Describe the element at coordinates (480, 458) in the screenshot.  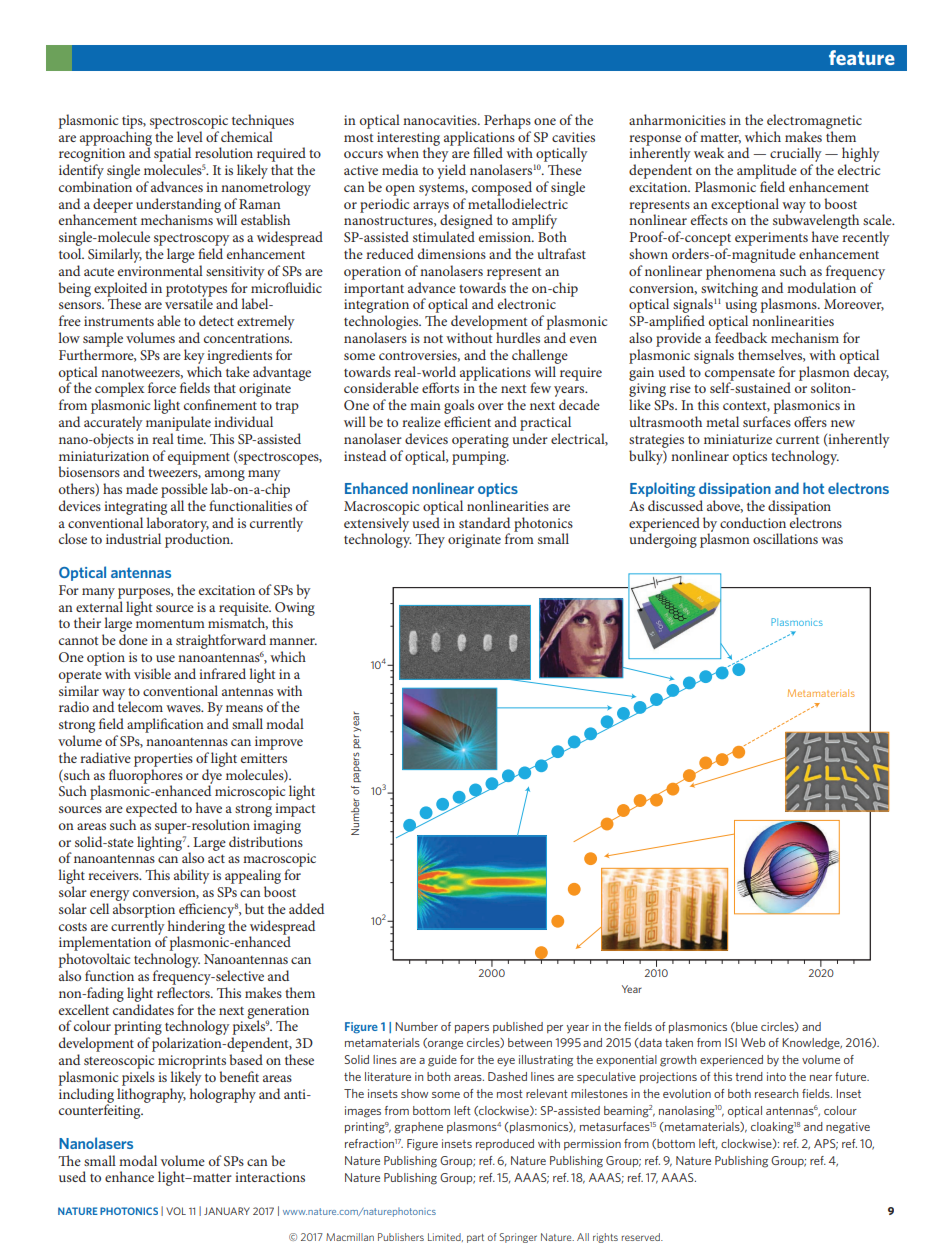
I see `pumping` at that location.
